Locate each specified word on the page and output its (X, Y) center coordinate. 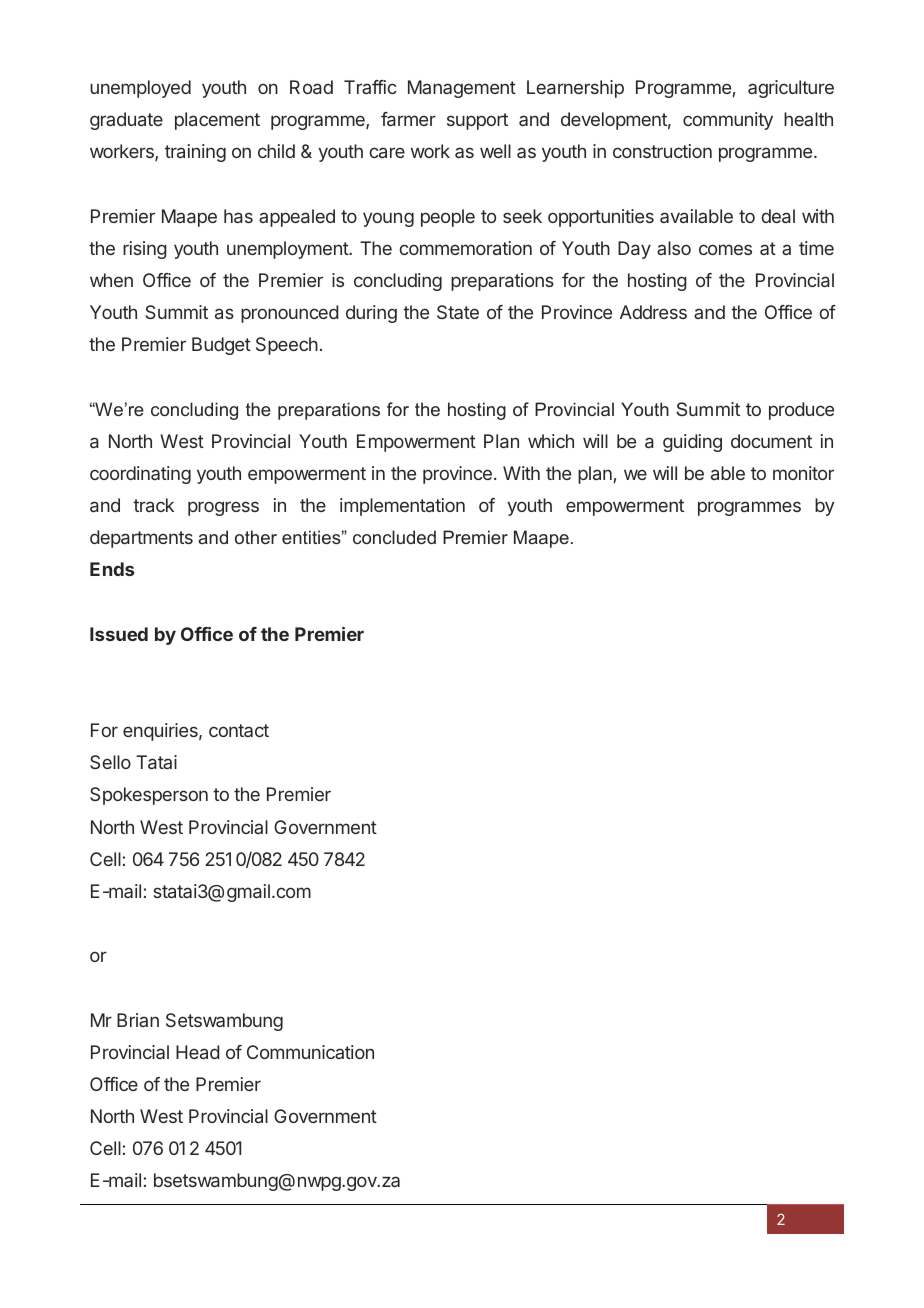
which (551, 441)
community (728, 121)
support (477, 121)
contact (239, 730)
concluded (394, 537)
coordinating (140, 475)
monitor (803, 473)
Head (197, 1052)
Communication (310, 1052)
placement (217, 121)
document (771, 441)
